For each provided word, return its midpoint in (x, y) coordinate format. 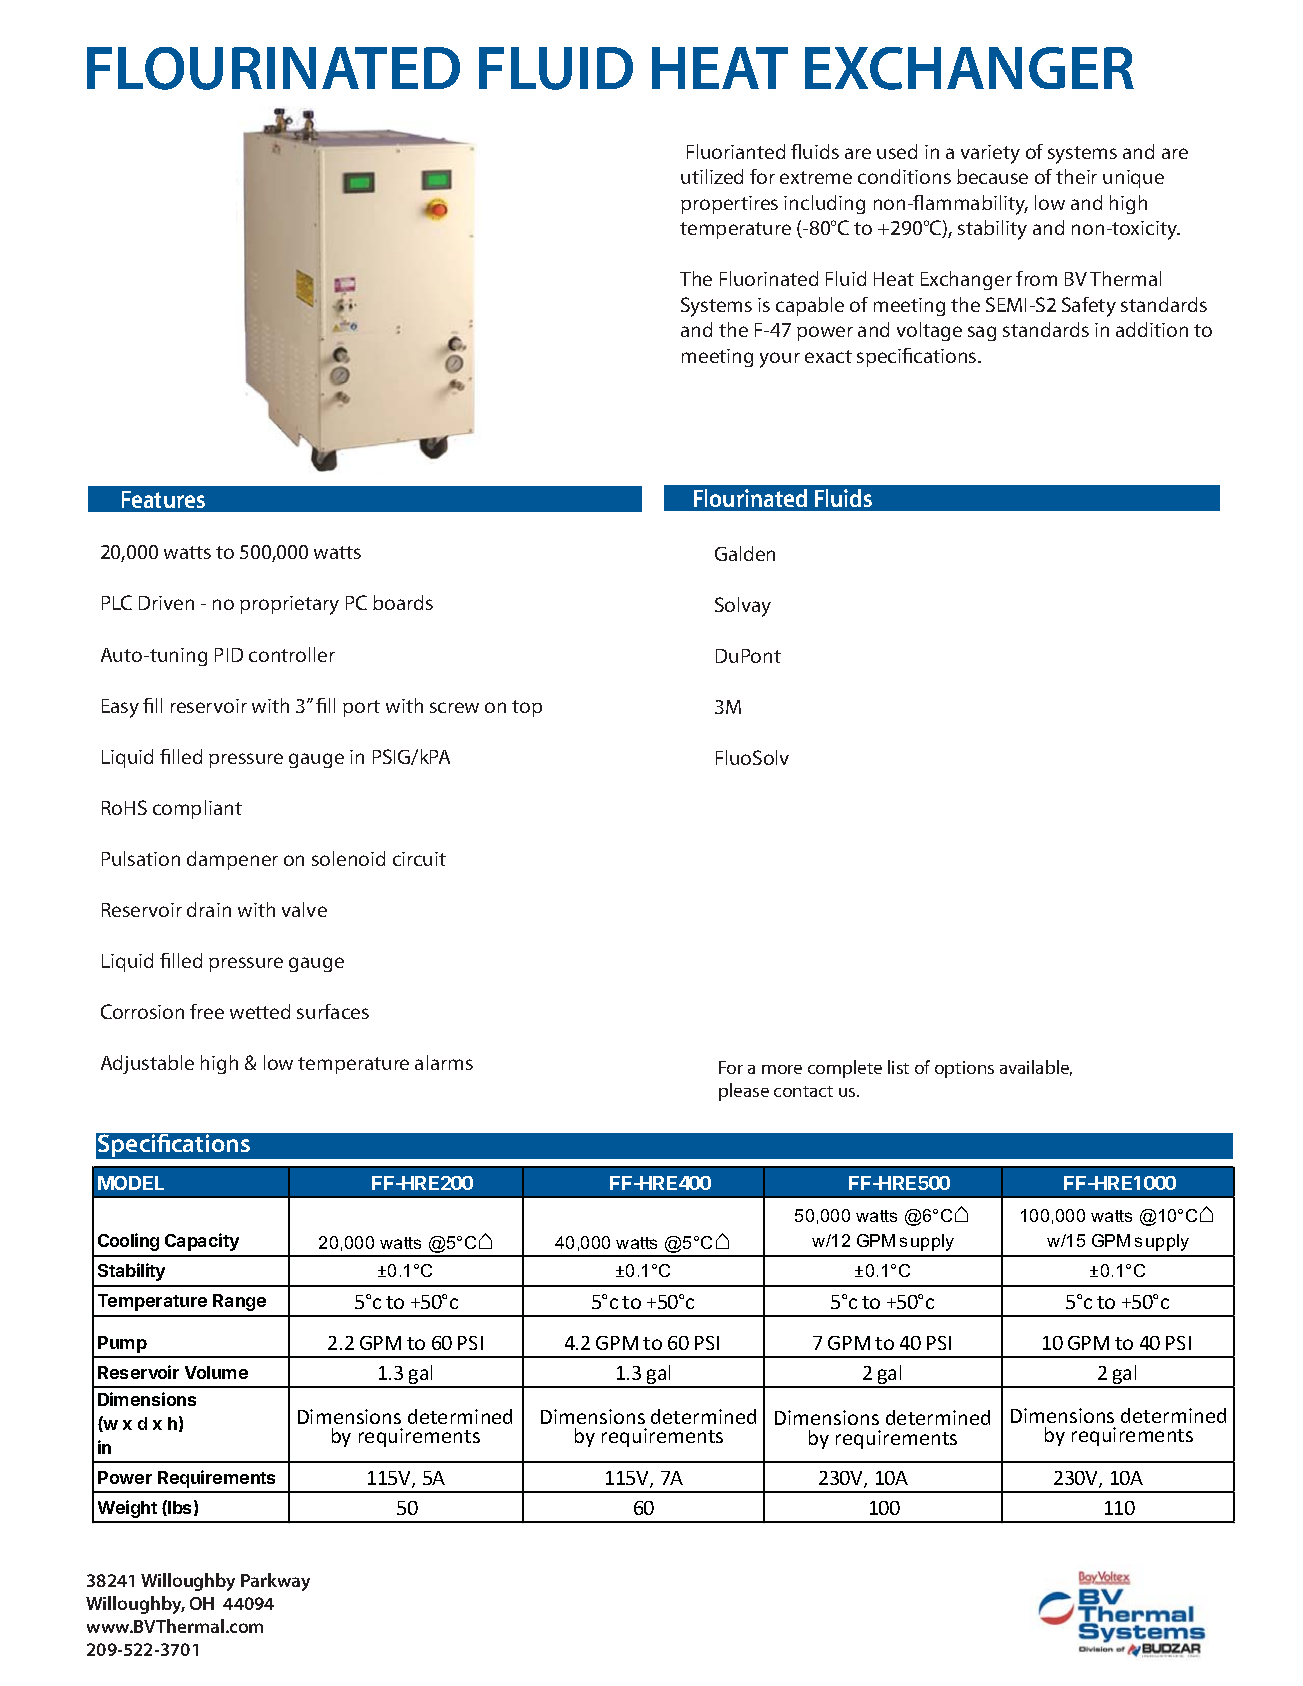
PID (229, 655)
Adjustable (147, 1064)
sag (982, 333)
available (1036, 1068)
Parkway (275, 1582)
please (744, 1092)
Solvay (743, 607)
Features (163, 499)
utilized (712, 176)
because (992, 176)
